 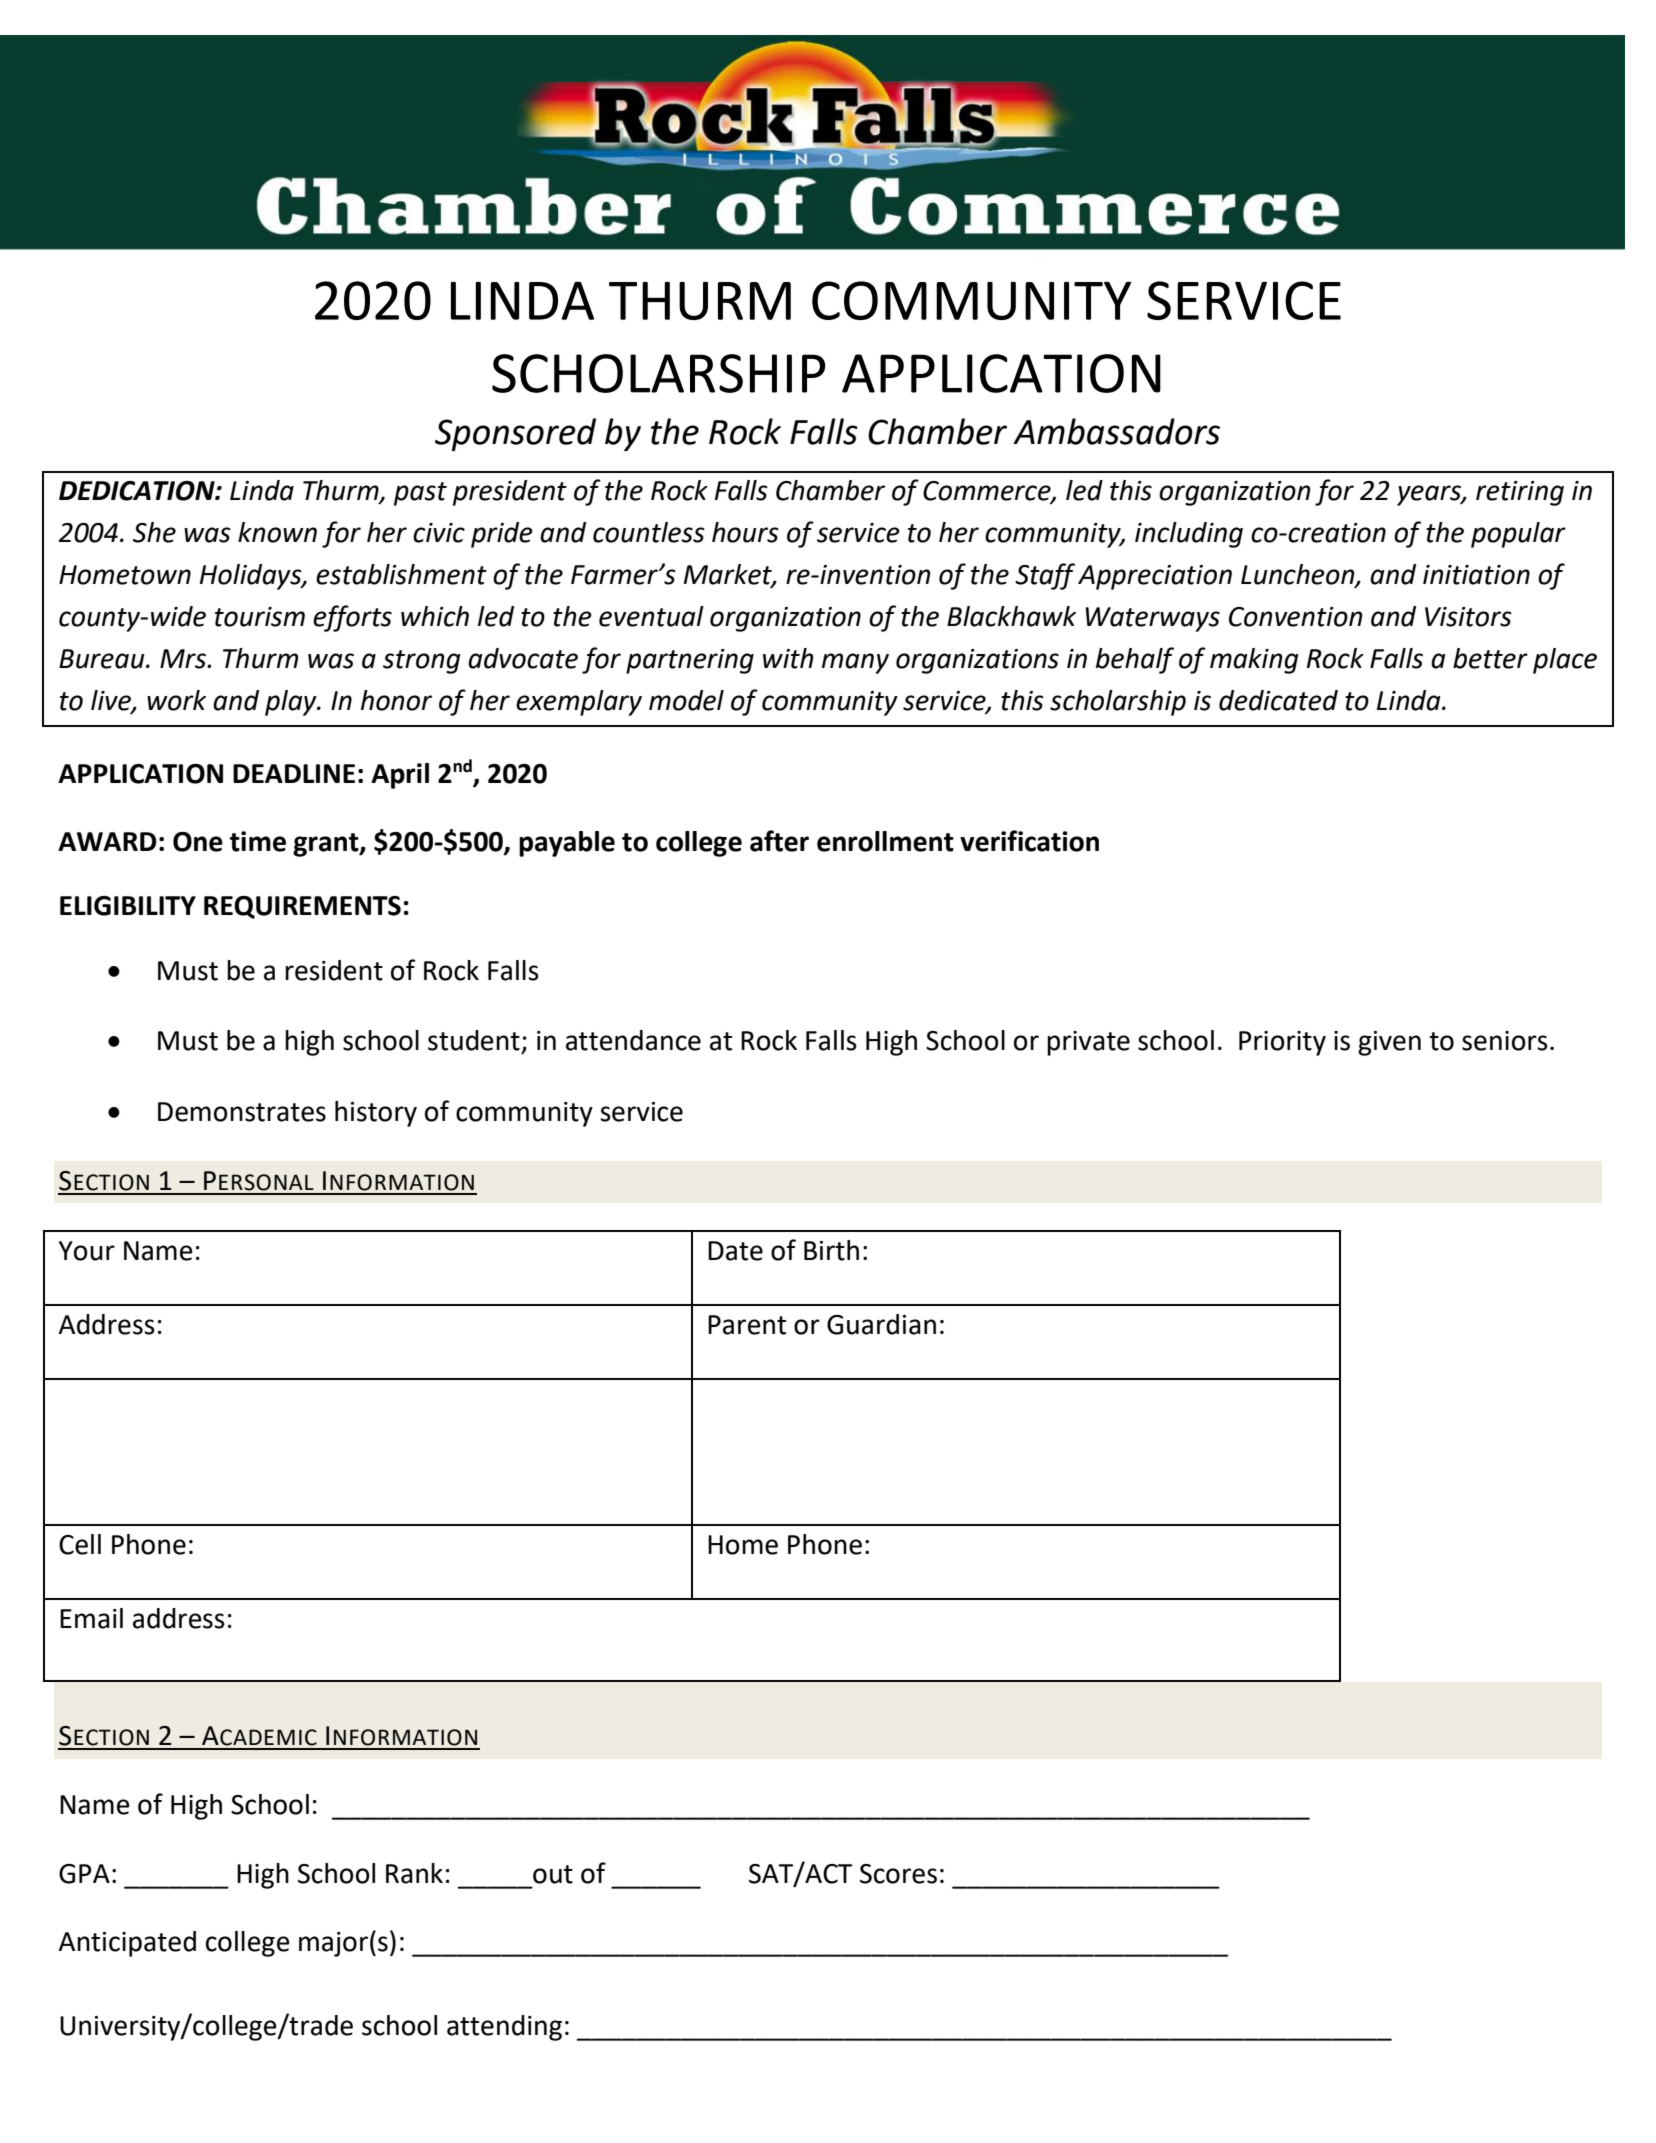 I want to click on attending, so click(x=504, y=2028).
